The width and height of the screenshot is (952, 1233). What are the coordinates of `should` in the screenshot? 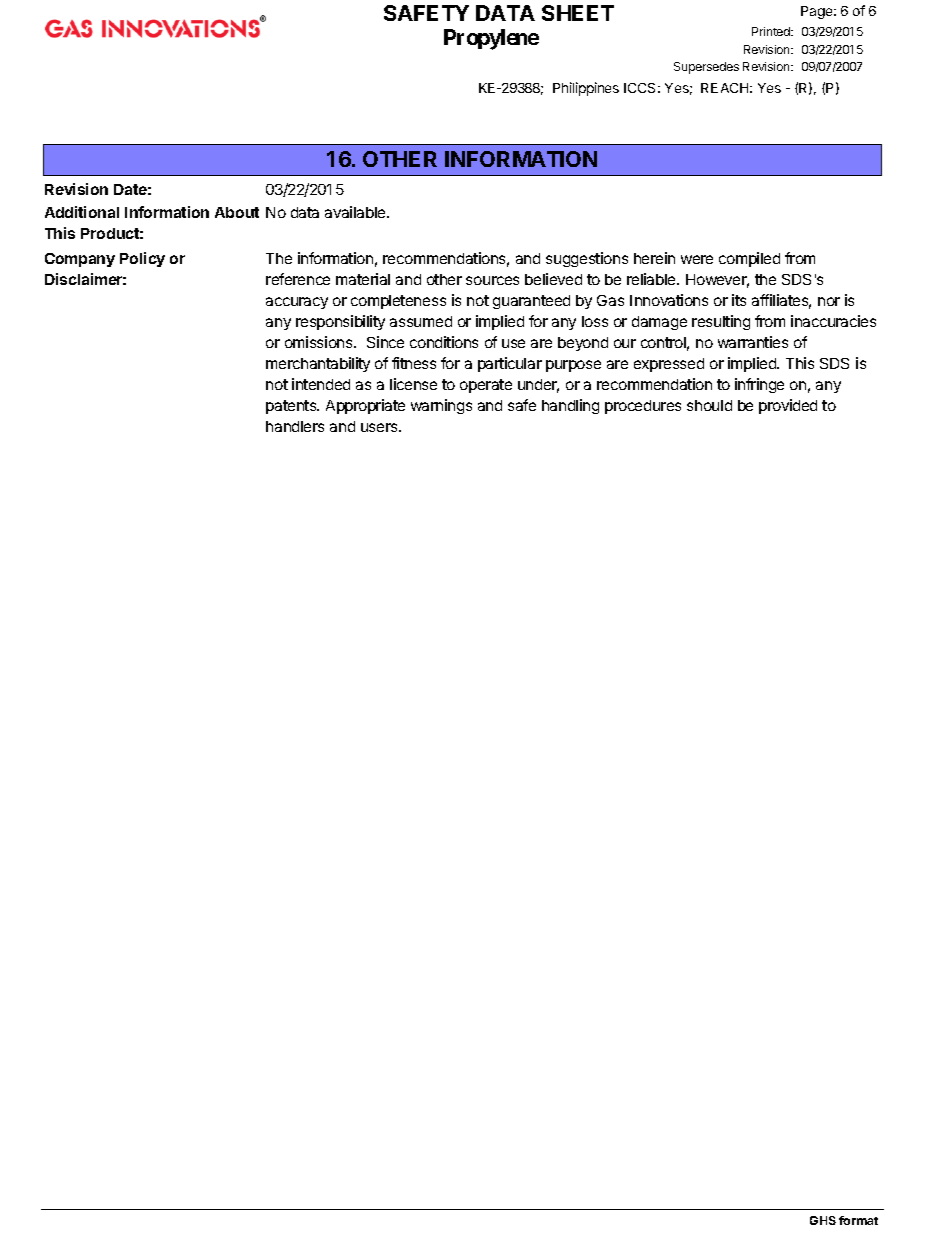 It's located at (709, 405).
